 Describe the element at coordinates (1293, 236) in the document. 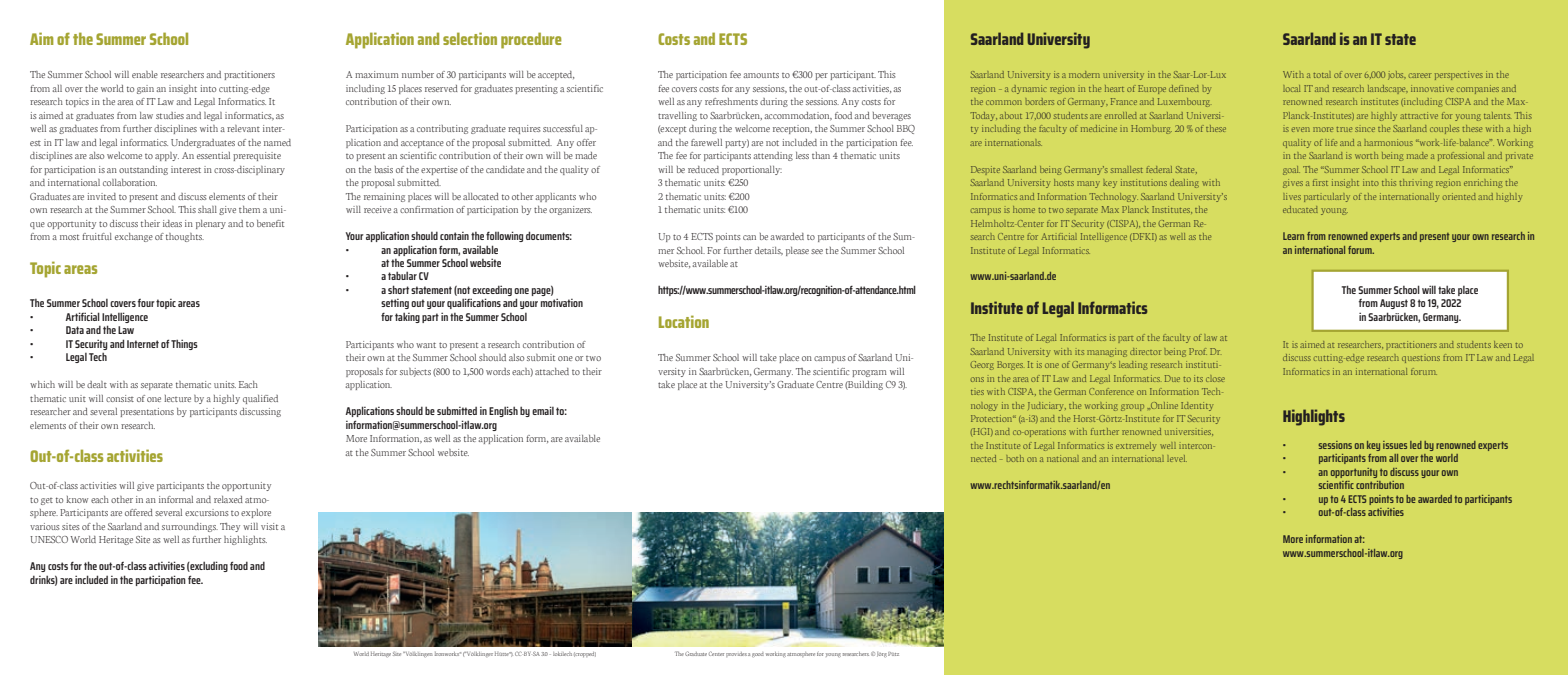

I see `Learn` at that location.
